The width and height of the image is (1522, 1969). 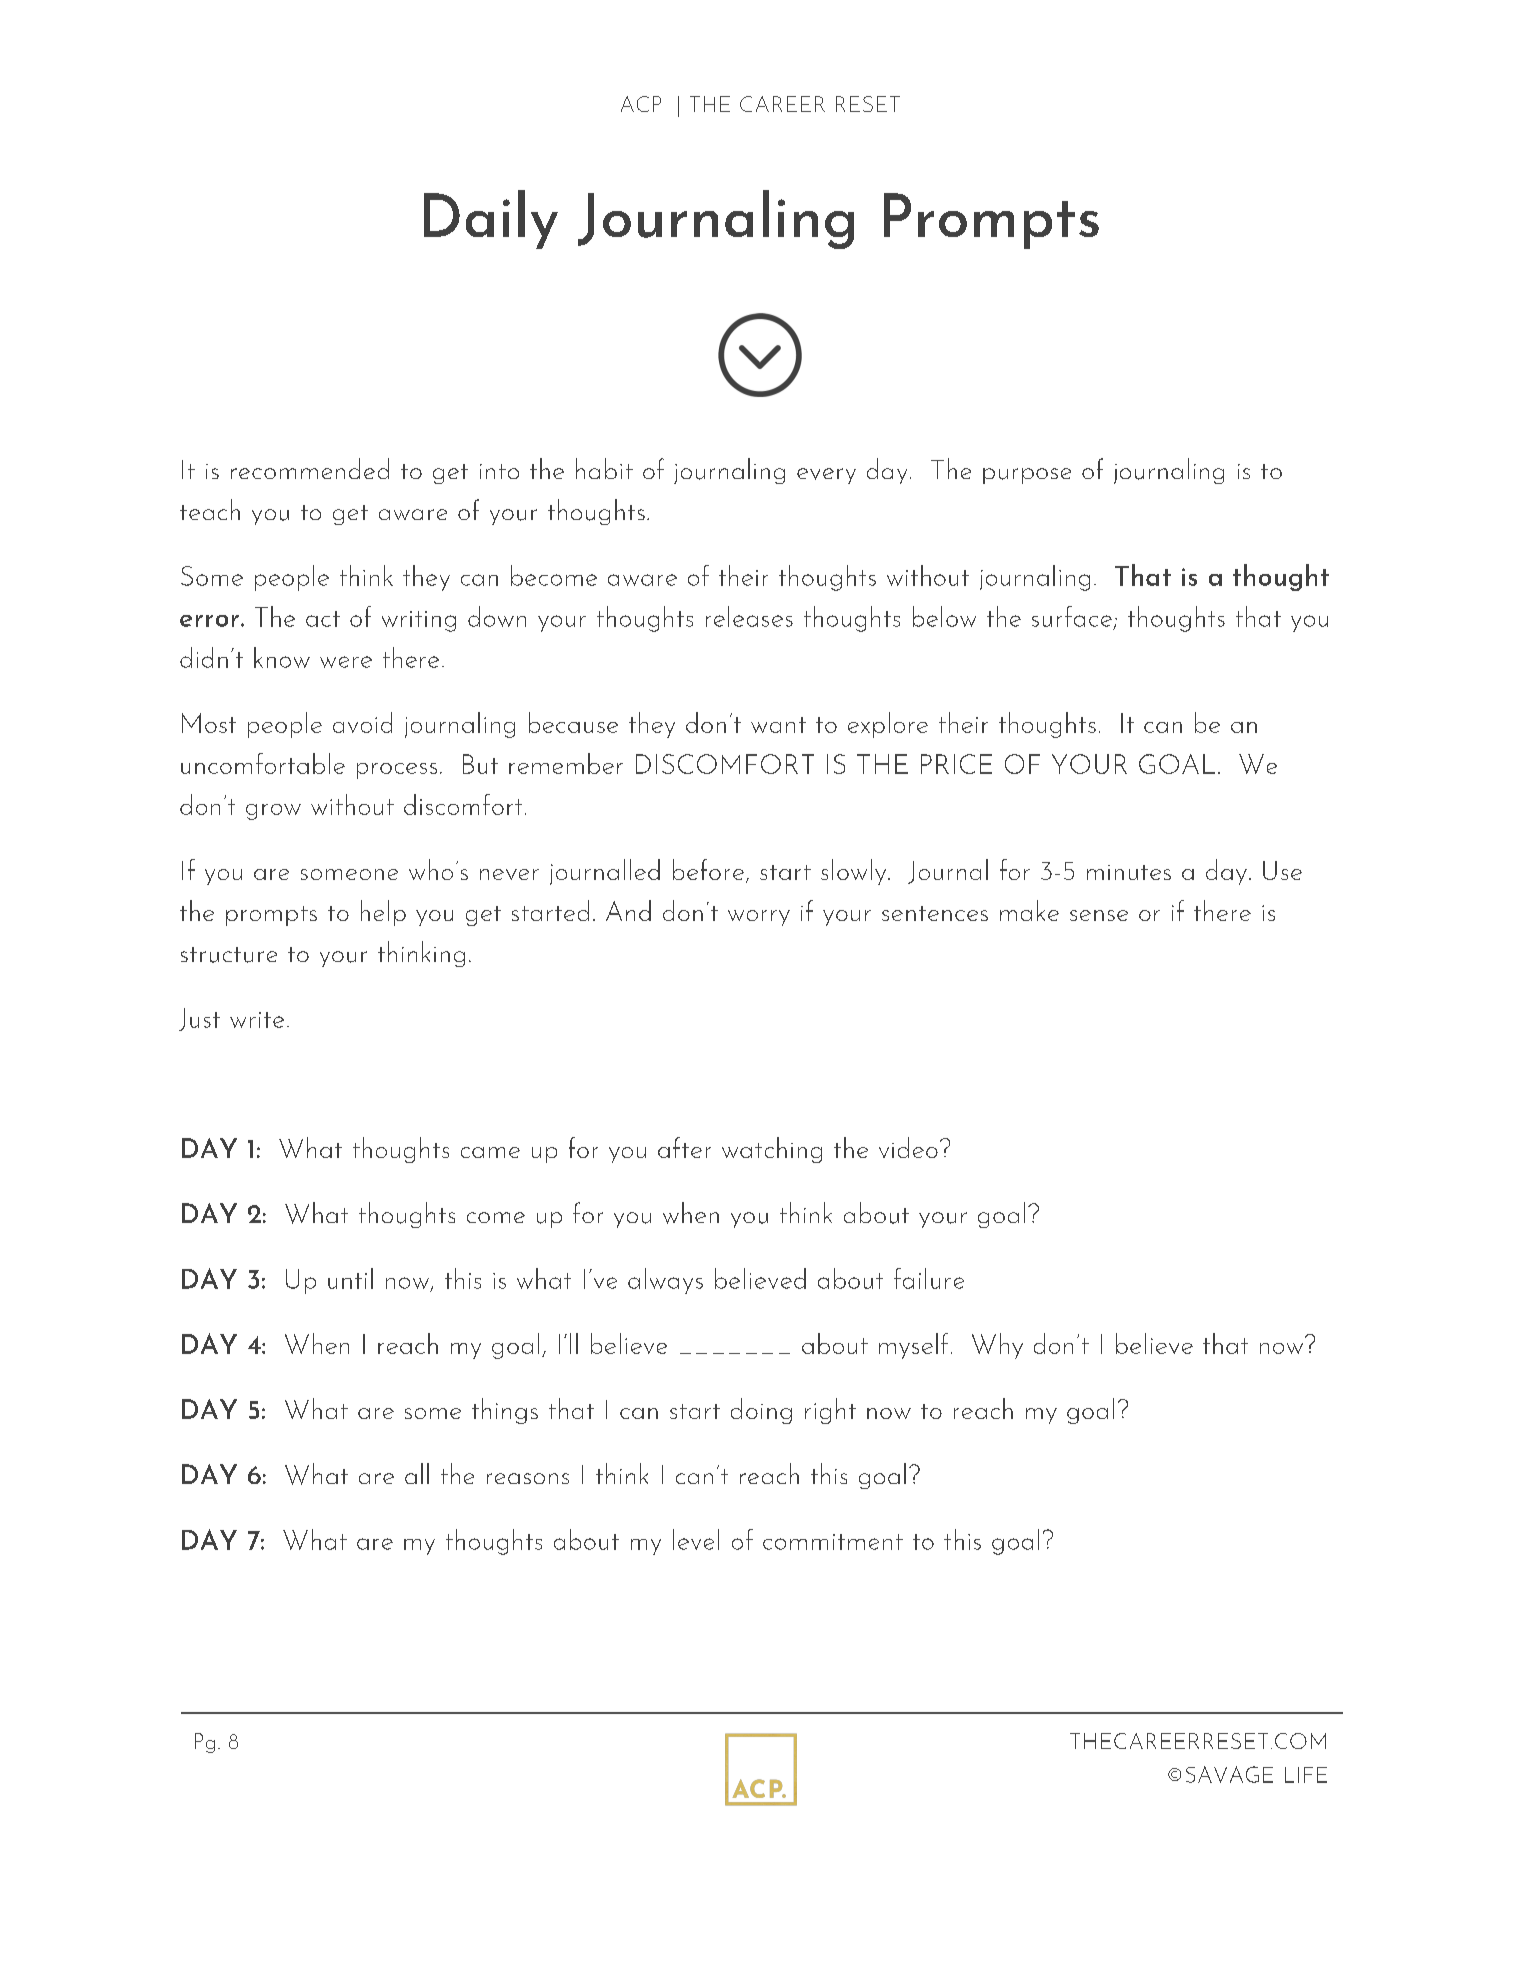 What do you see at coordinates (383, 913) in the image?
I see `help` at bounding box center [383, 913].
